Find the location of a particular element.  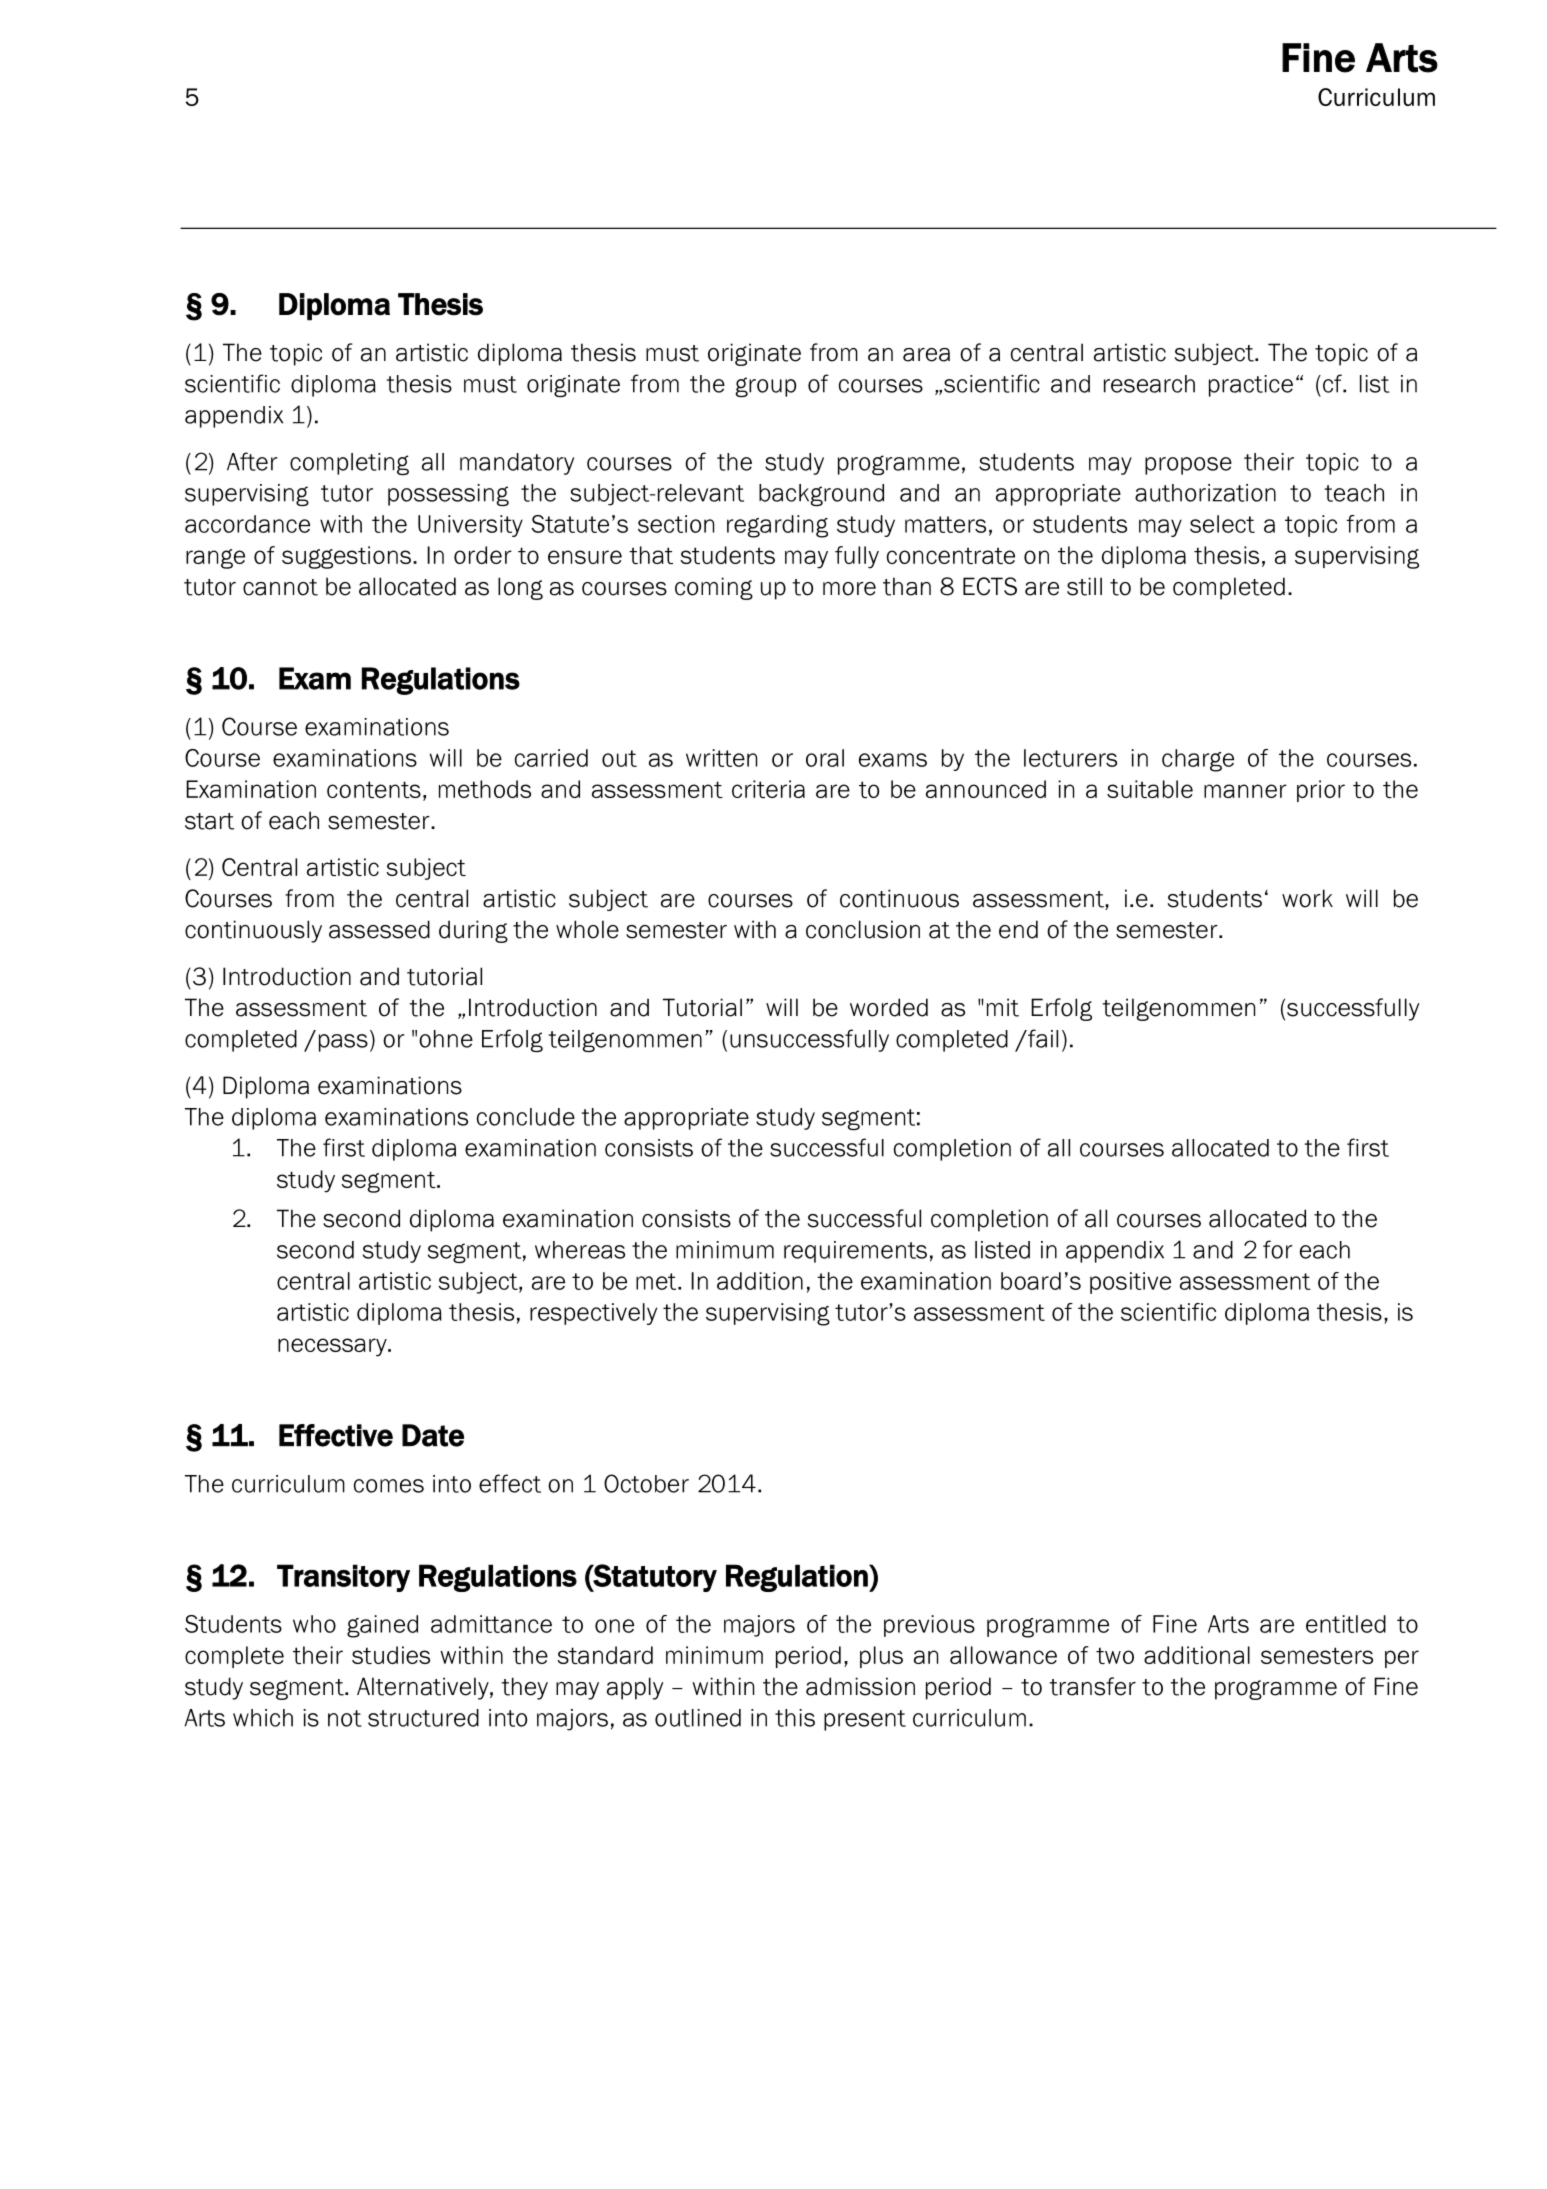

pass is located at coordinates (343, 1043).
